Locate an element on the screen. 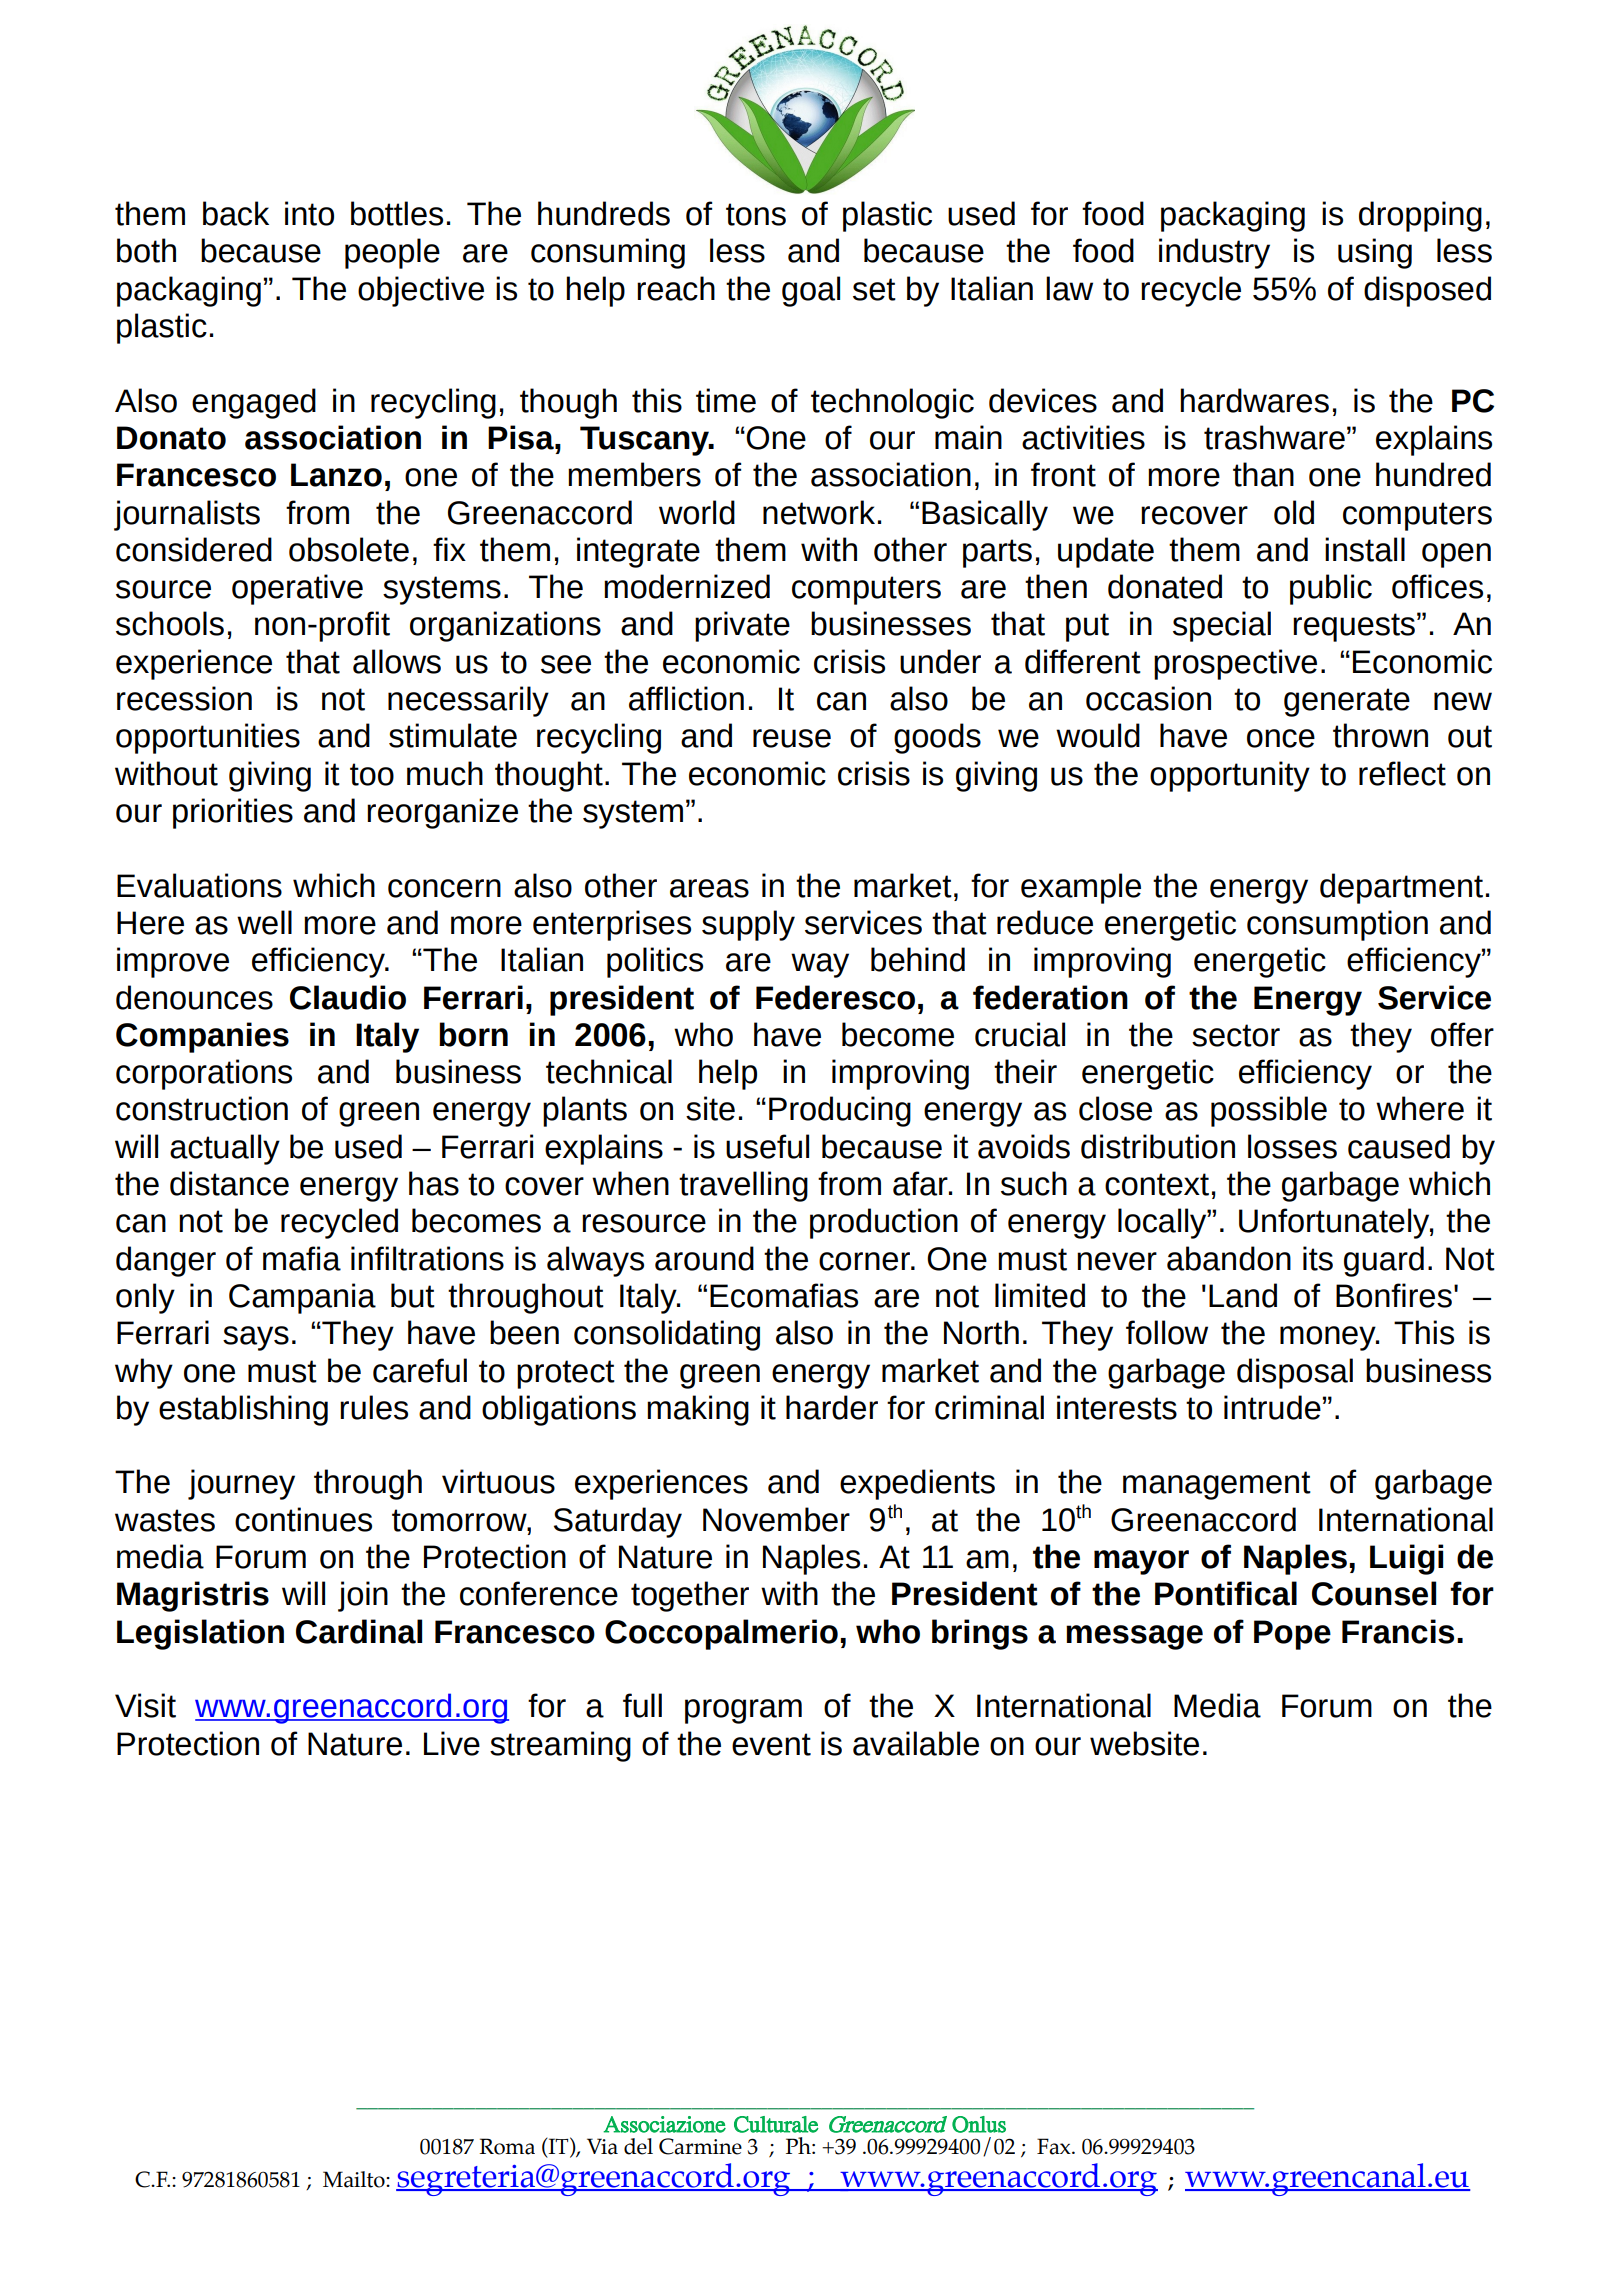 This screenshot has width=1609, height=2276. using is located at coordinates (1375, 253).
